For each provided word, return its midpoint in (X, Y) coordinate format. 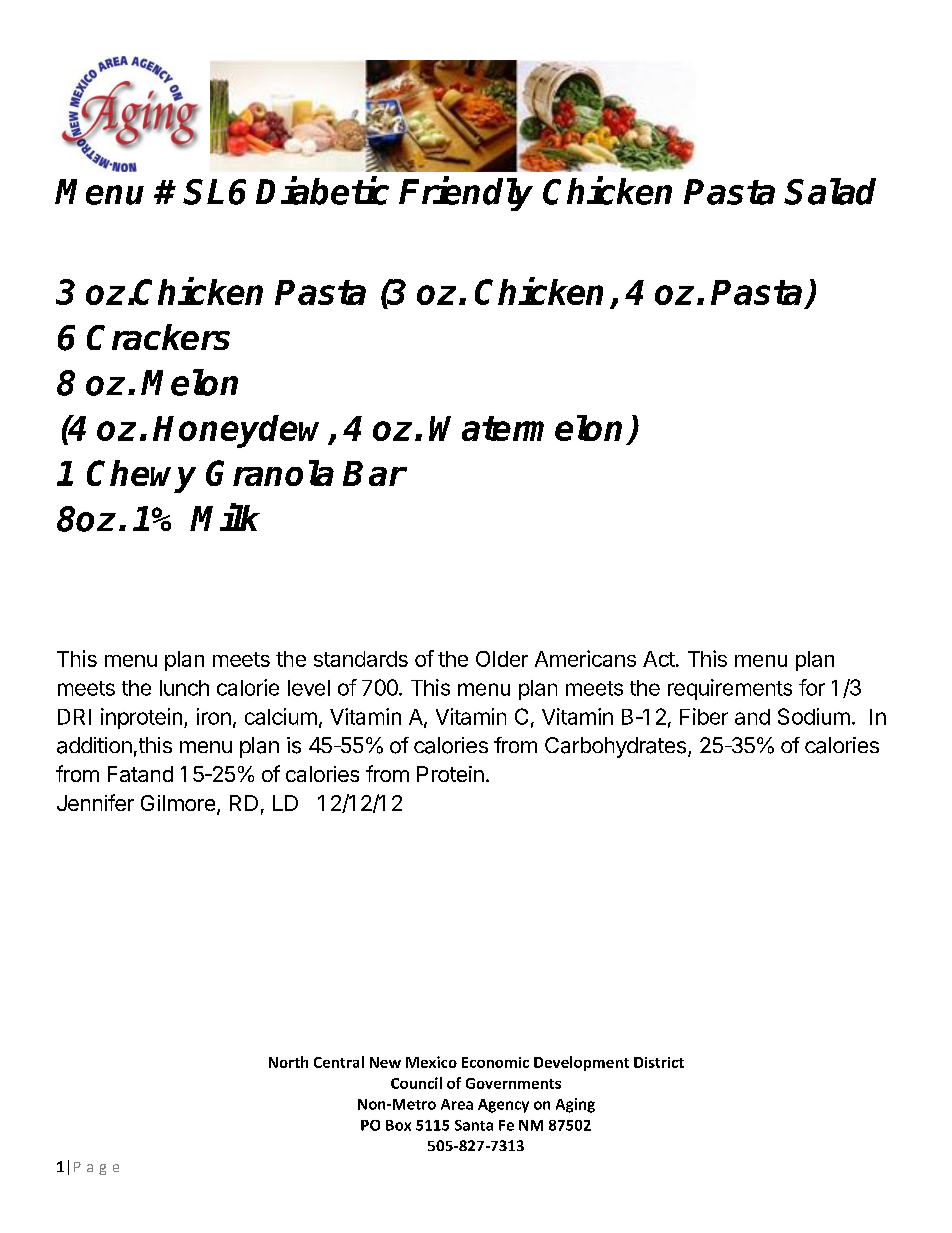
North (288, 1062)
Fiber (704, 716)
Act (659, 659)
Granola (270, 473)
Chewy (141, 476)
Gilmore (179, 804)
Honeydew (241, 431)
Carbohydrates (615, 747)
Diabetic (322, 191)
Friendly (466, 194)
